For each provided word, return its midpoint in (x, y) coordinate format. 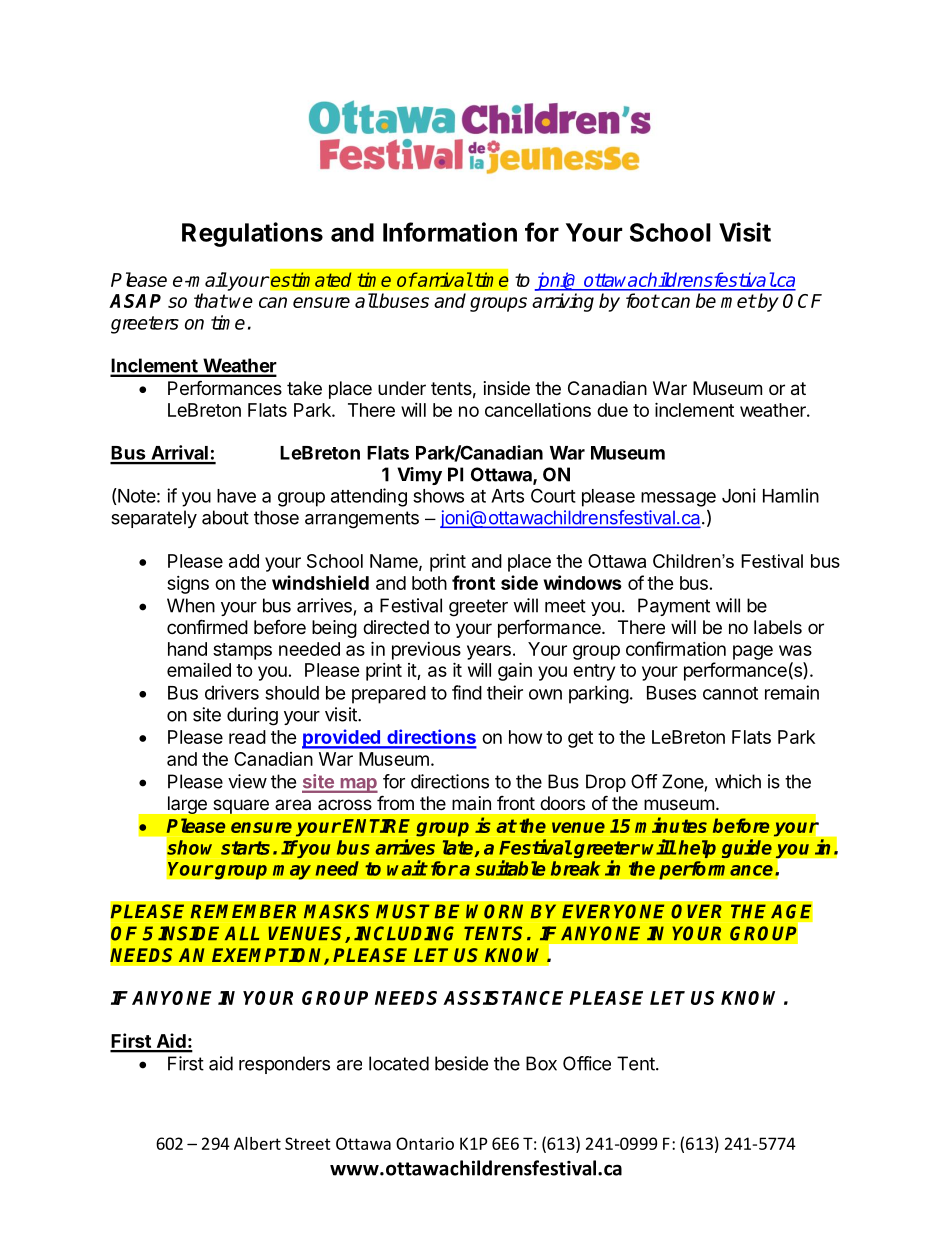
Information (450, 232)
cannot (730, 693)
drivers (232, 692)
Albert (257, 1143)
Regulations (252, 234)
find (467, 692)
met (738, 301)
